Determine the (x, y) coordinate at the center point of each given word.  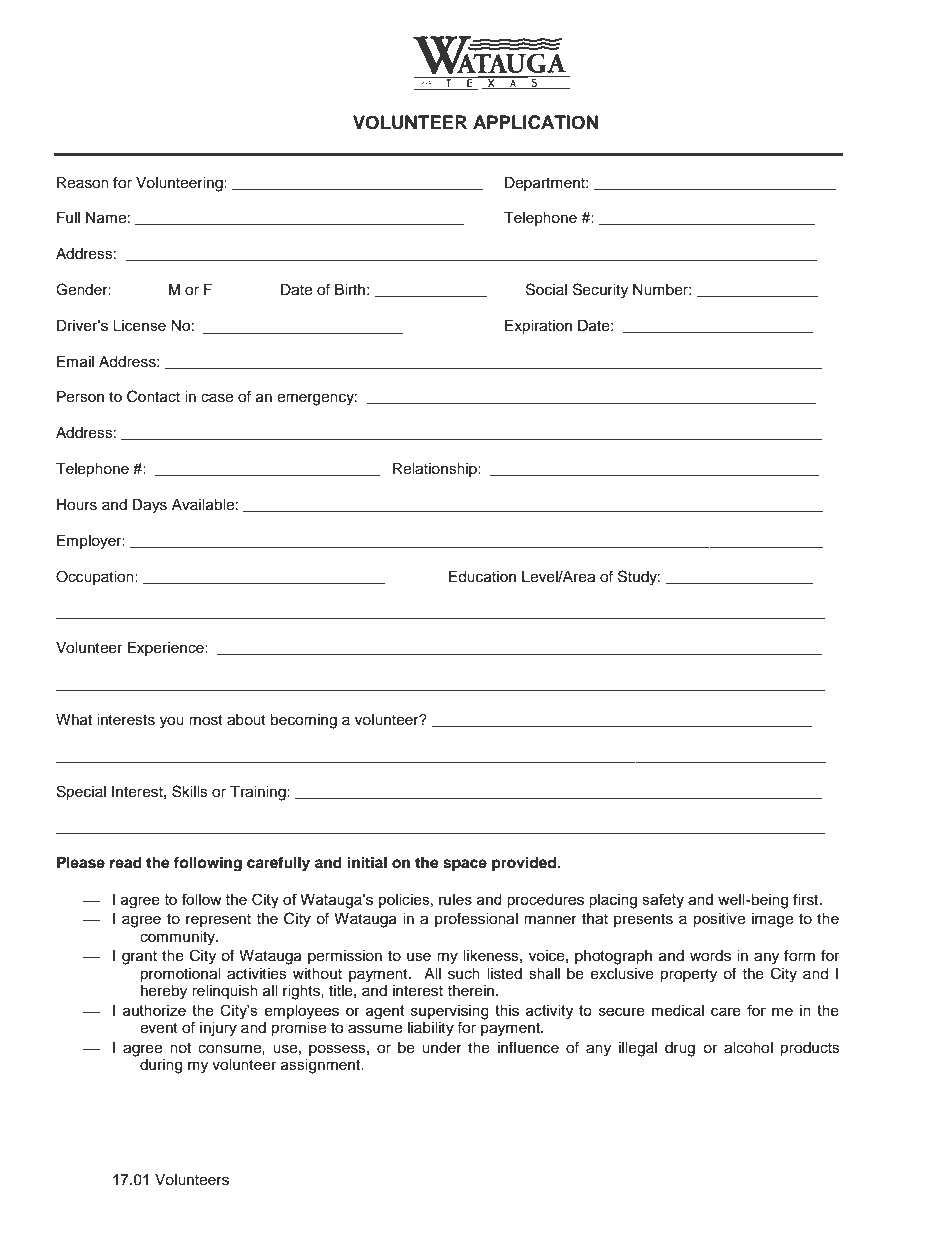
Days (149, 506)
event (159, 1028)
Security (600, 291)
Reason (83, 183)
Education (482, 577)
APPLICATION (535, 122)
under (442, 1048)
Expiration (538, 327)
